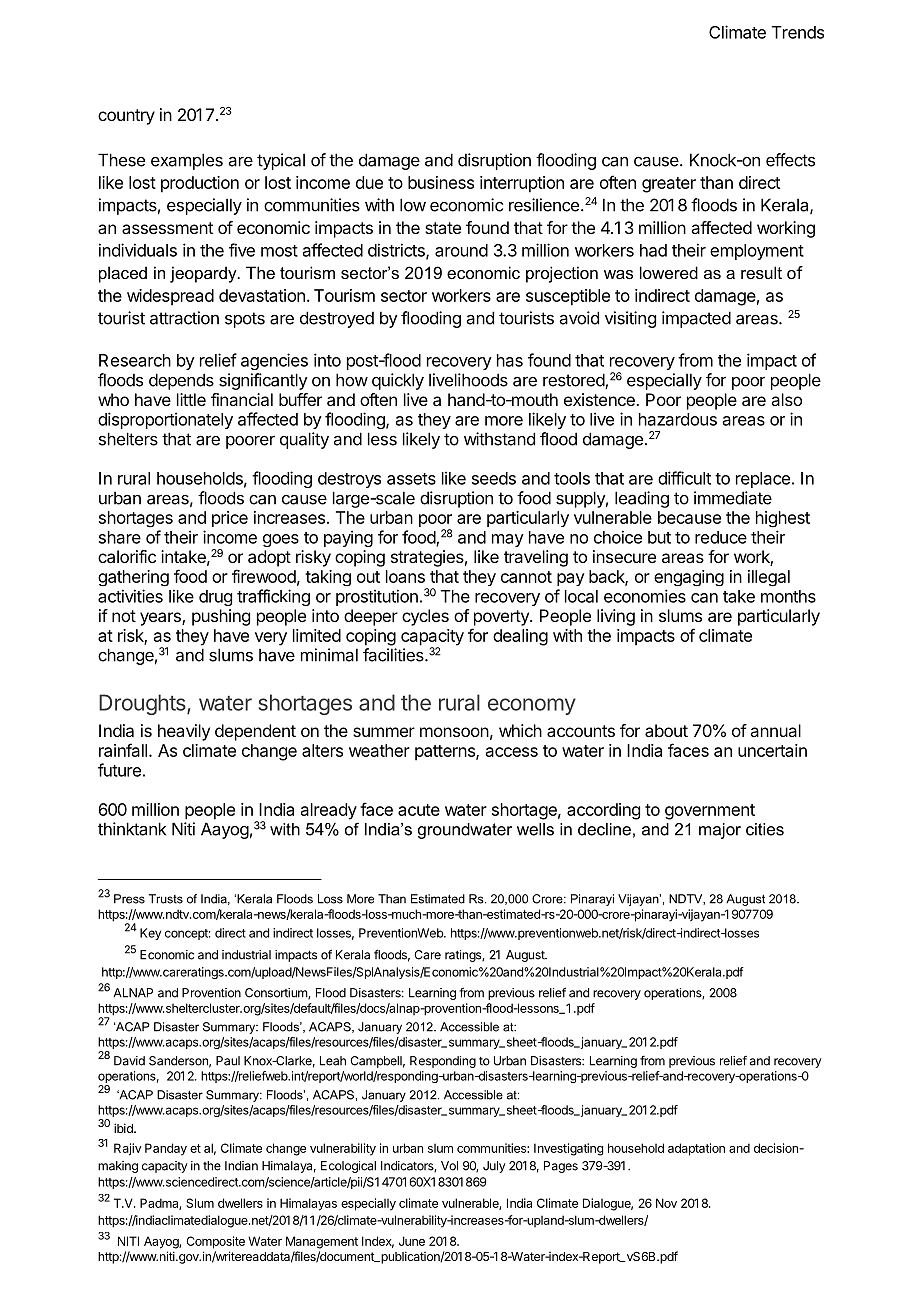 The image size is (924, 1308). What do you see at coordinates (181, 381) in the page?
I see `depends` at bounding box center [181, 381].
